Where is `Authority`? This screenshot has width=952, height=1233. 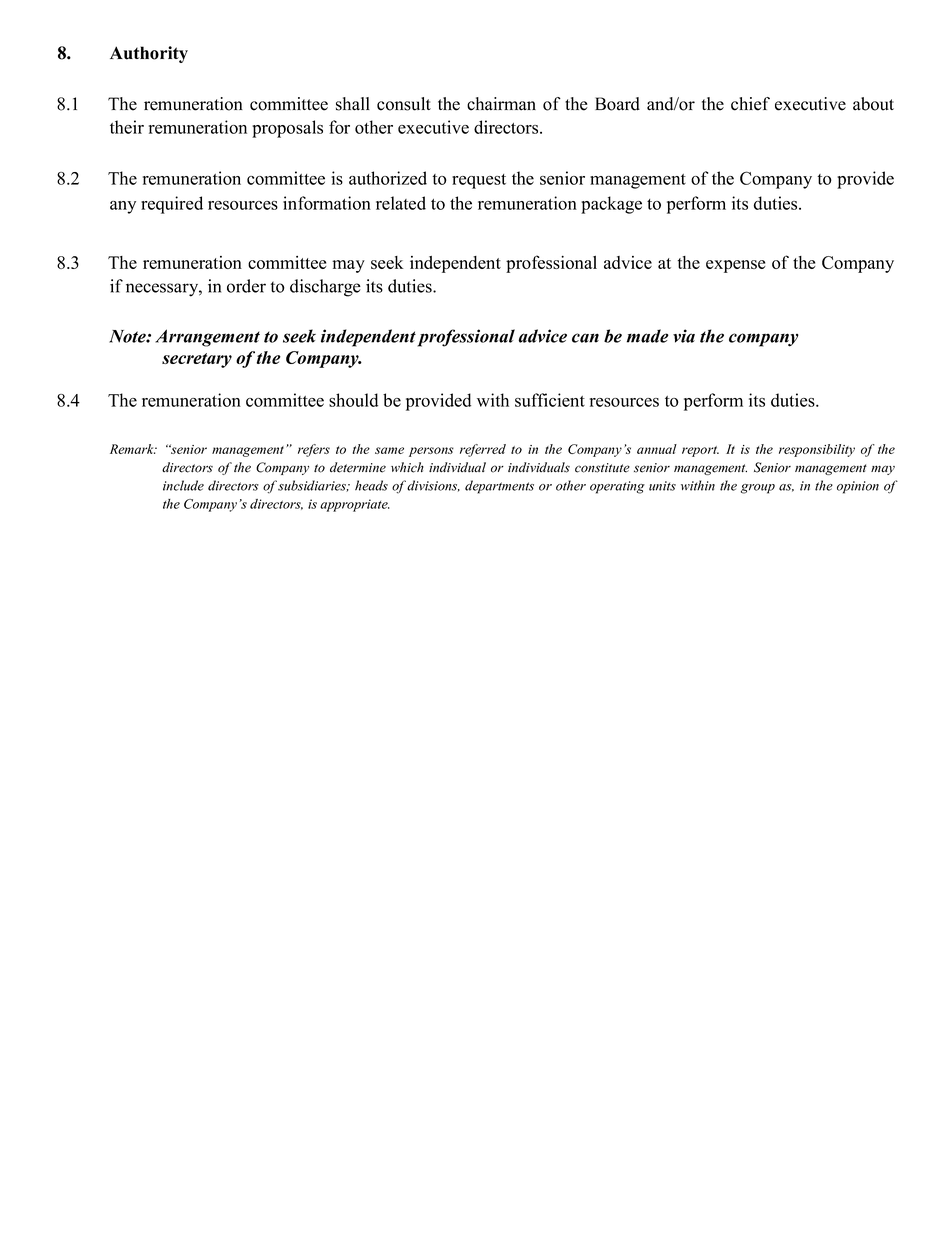 Authority is located at coordinates (149, 54).
